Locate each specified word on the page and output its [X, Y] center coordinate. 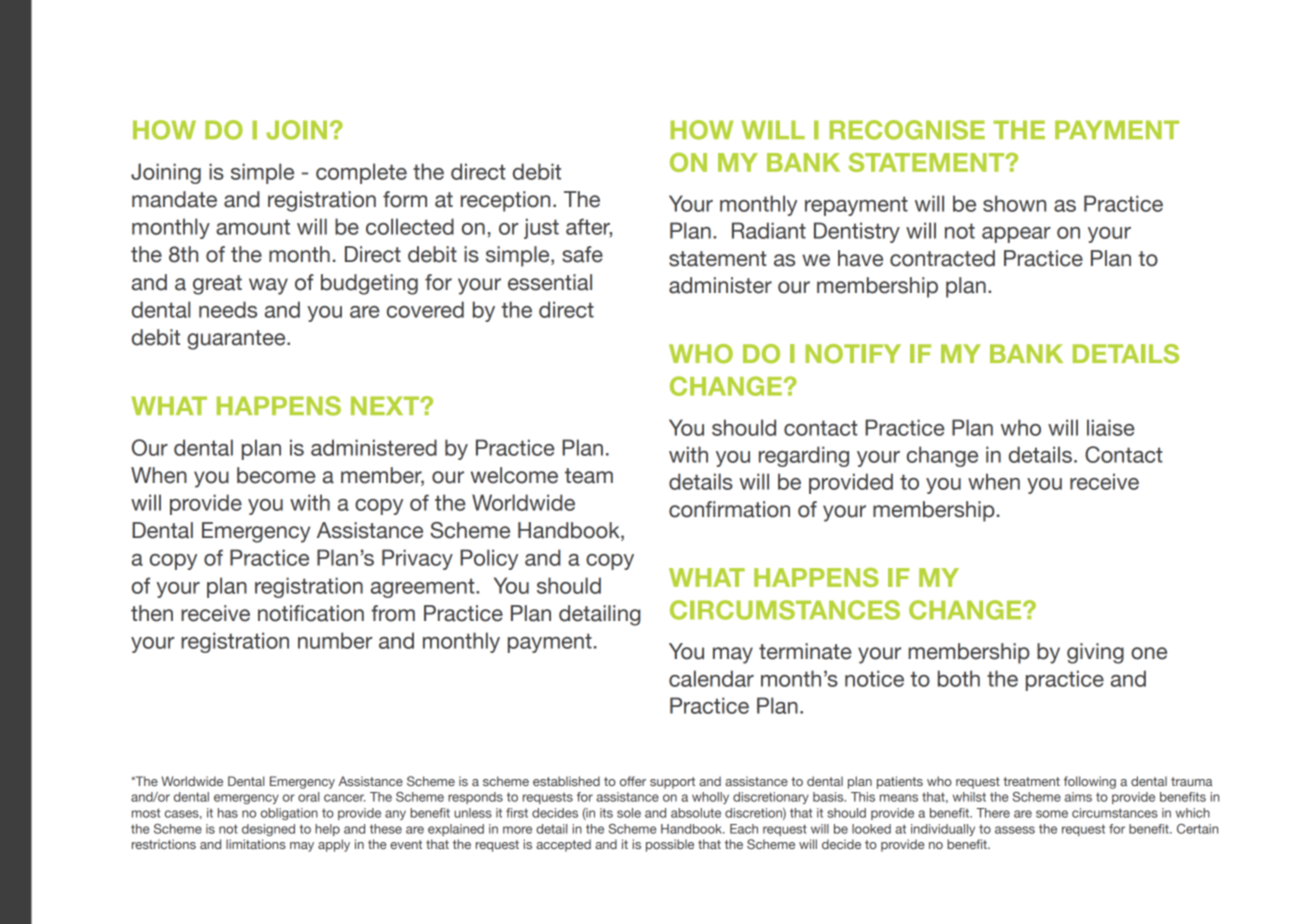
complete [361, 173]
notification [311, 613]
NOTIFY [853, 354]
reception [505, 201]
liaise [1111, 427]
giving [1095, 653]
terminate [805, 651]
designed [268, 830]
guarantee [237, 340]
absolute [696, 813]
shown [1014, 203]
